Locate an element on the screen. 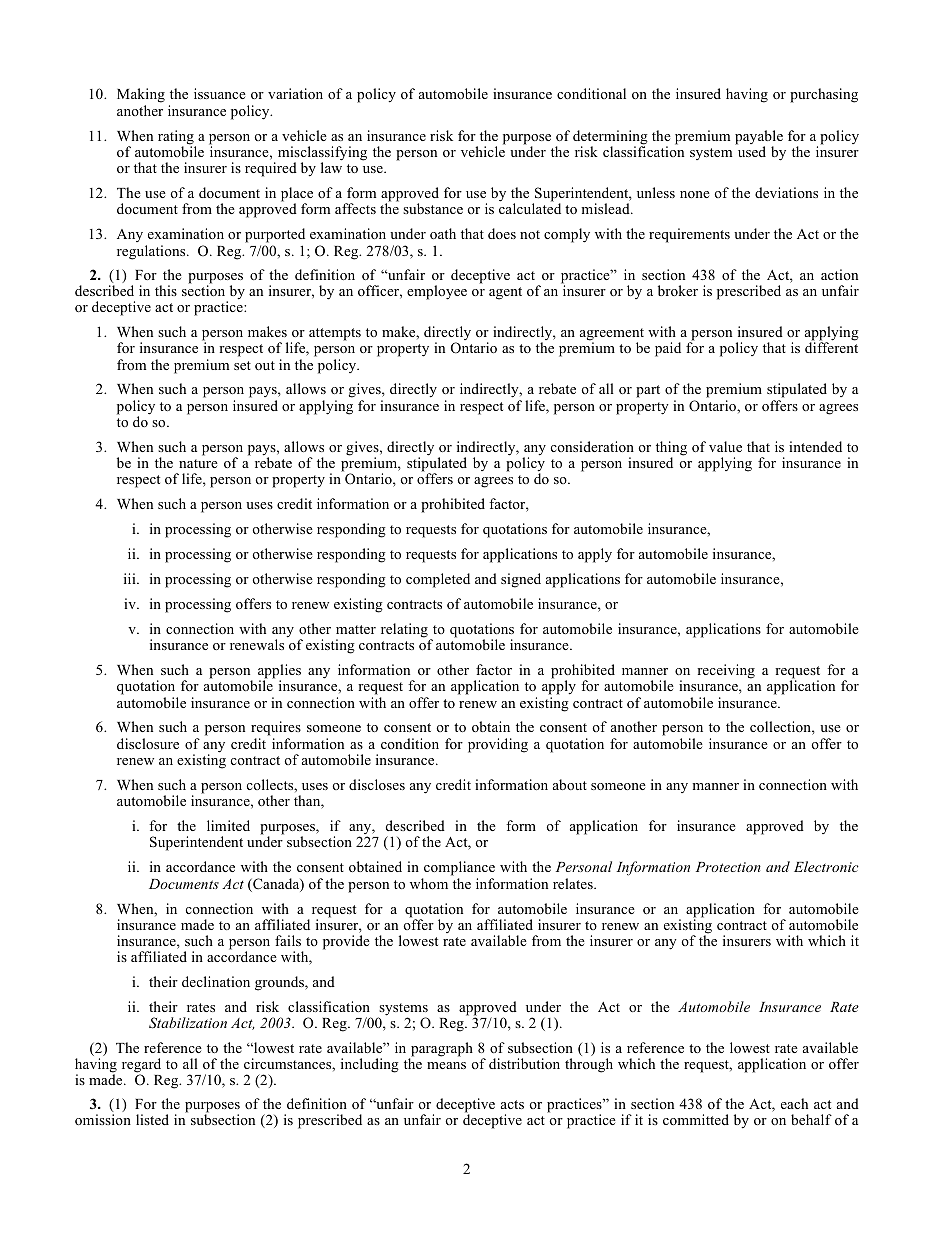 The width and height of the screenshot is (952, 1233). nature is located at coordinates (198, 463).
